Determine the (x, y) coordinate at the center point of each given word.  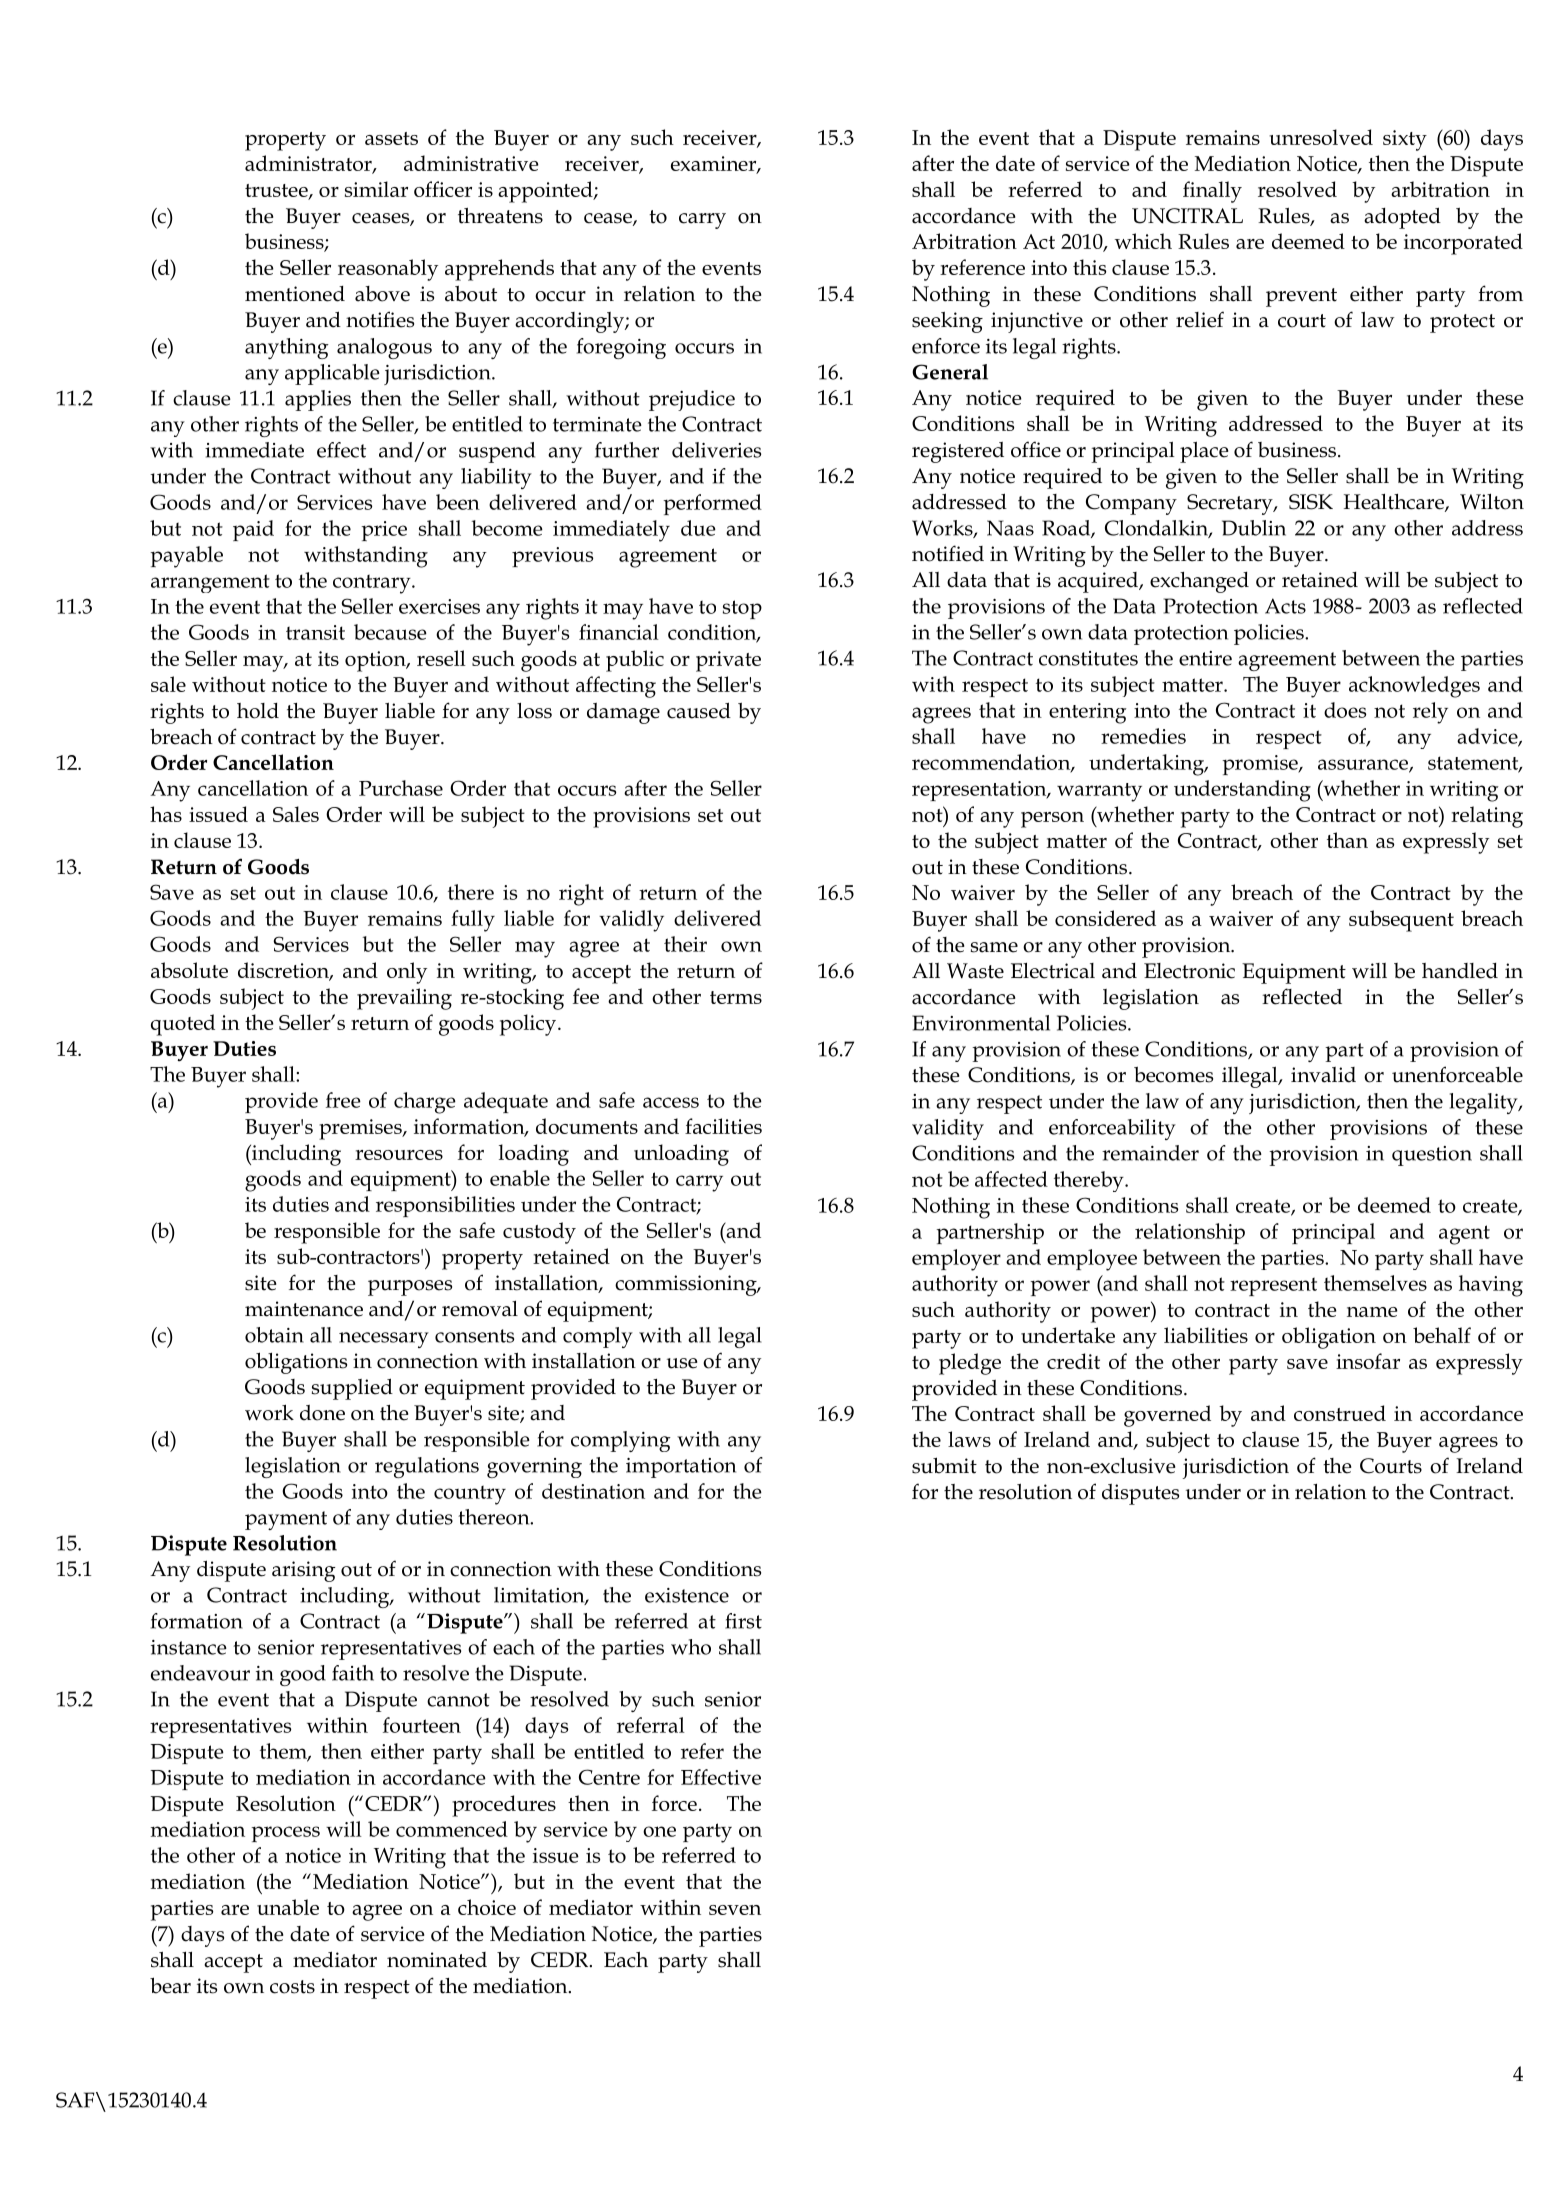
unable (288, 1907)
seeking (947, 322)
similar (376, 189)
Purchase (401, 788)
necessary (384, 1340)
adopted (1402, 218)
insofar (1368, 1361)
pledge (970, 1364)
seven (735, 1910)
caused (699, 710)
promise (1261, 765)
